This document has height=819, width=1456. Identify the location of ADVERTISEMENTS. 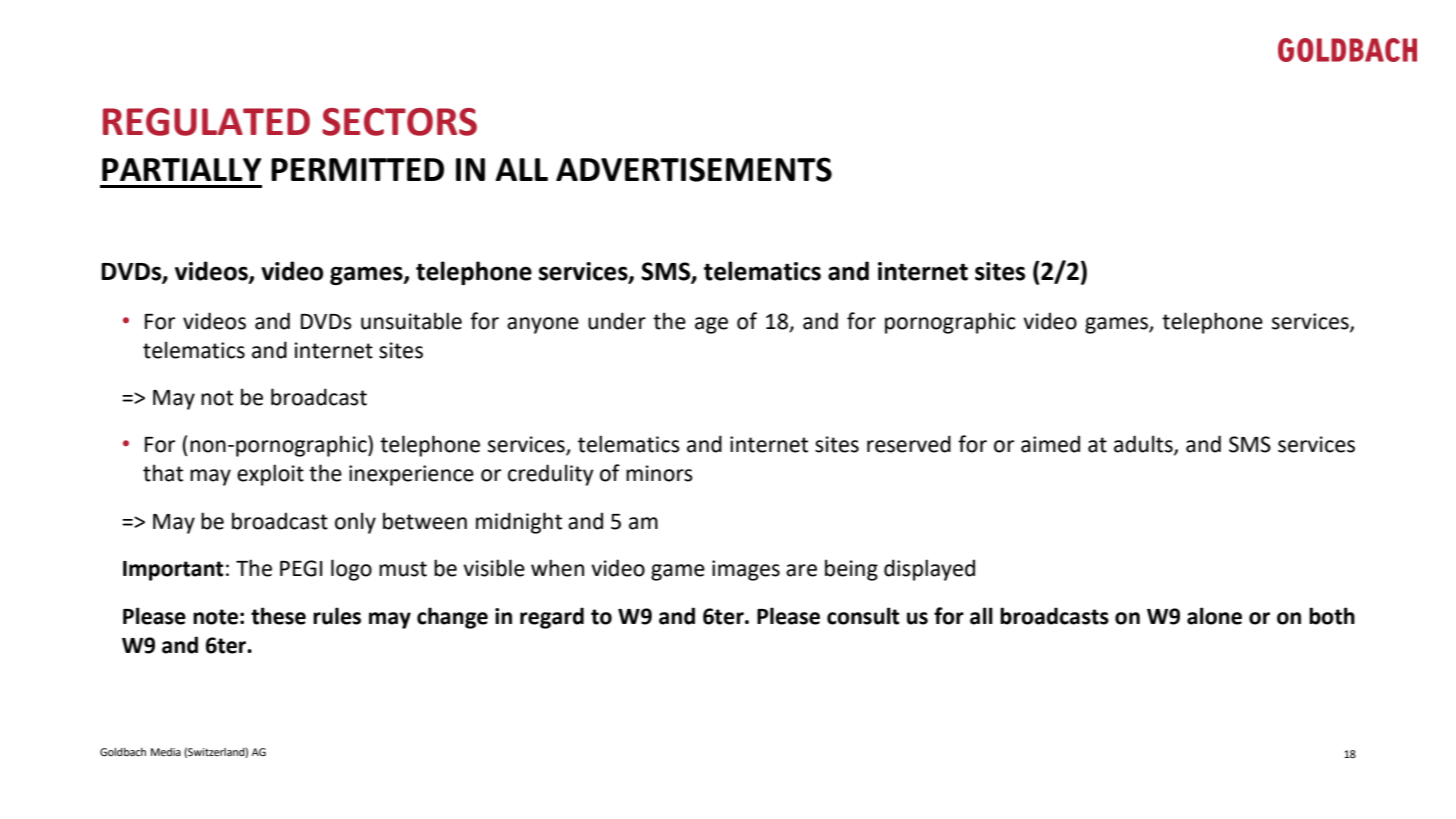
(694, 169).
